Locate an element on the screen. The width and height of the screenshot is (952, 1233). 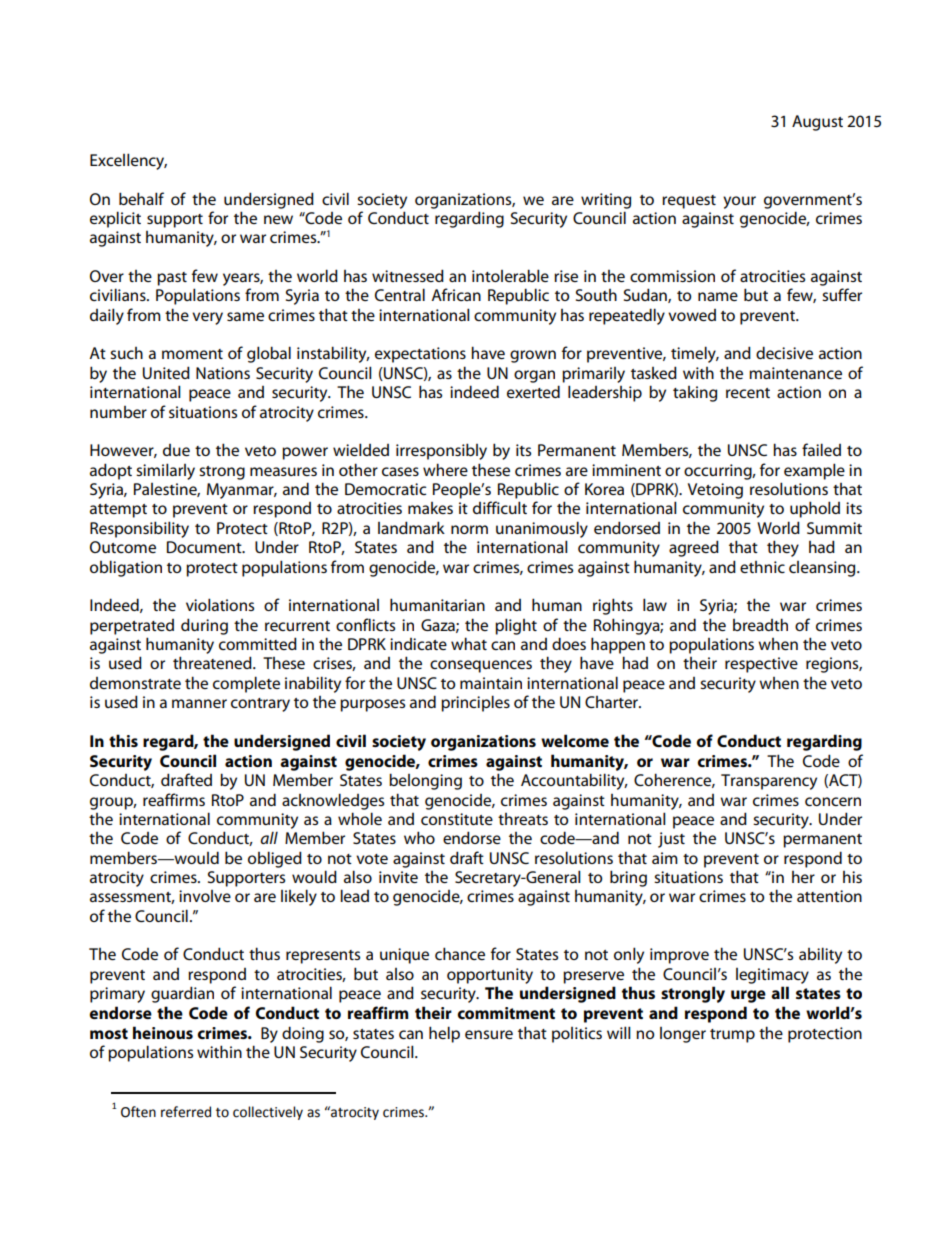
Document is located at coordinates (205, 547).
